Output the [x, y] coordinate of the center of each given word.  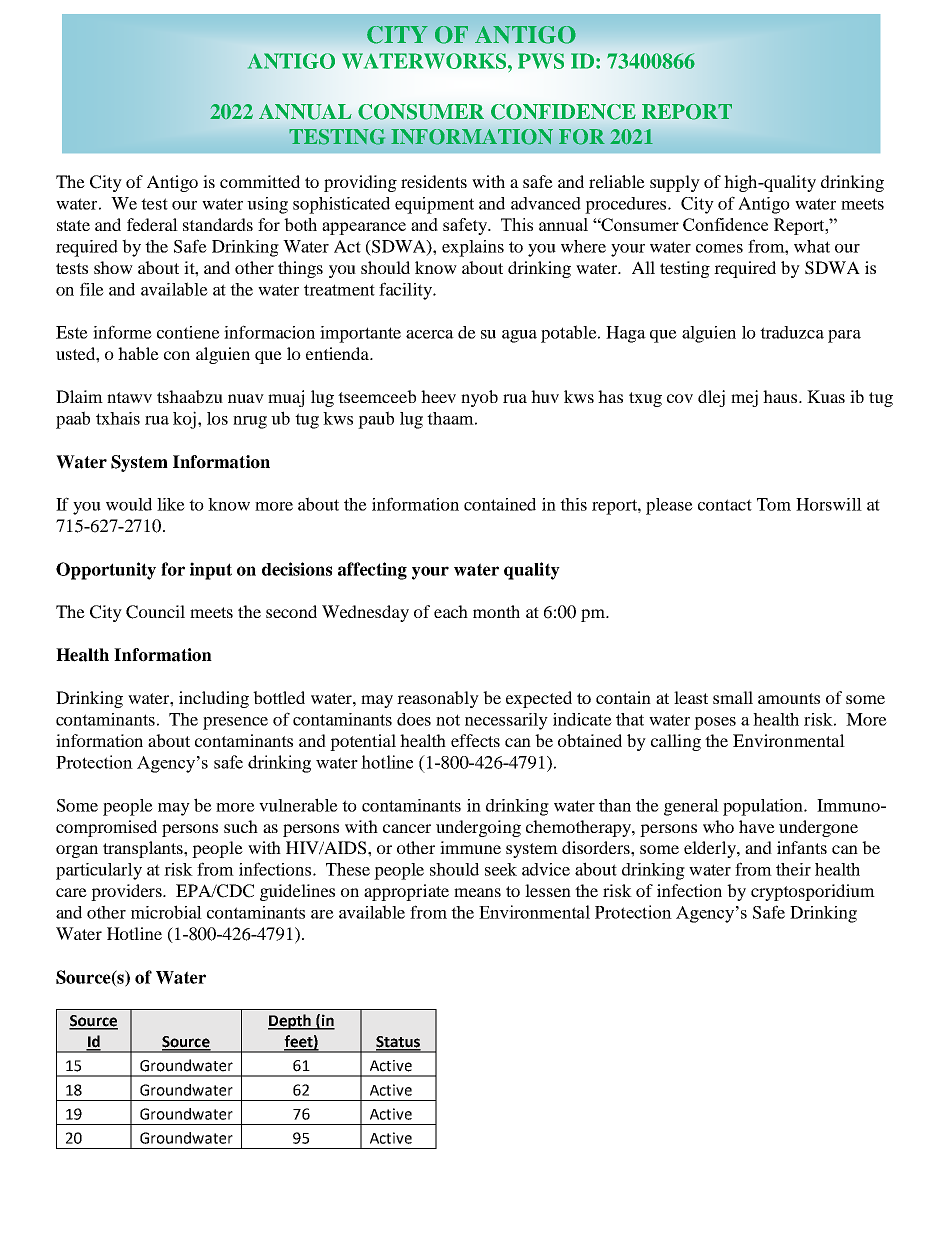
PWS [541, 61]
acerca [430, 334]
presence [235, 723]
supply [675, 183]
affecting [372, 571]
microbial [166, 912]
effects [475, 740]
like [171, 504]
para [844, 336]
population [764, 807]
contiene [188, 332]
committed [260, 181]
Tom [774, 504]
